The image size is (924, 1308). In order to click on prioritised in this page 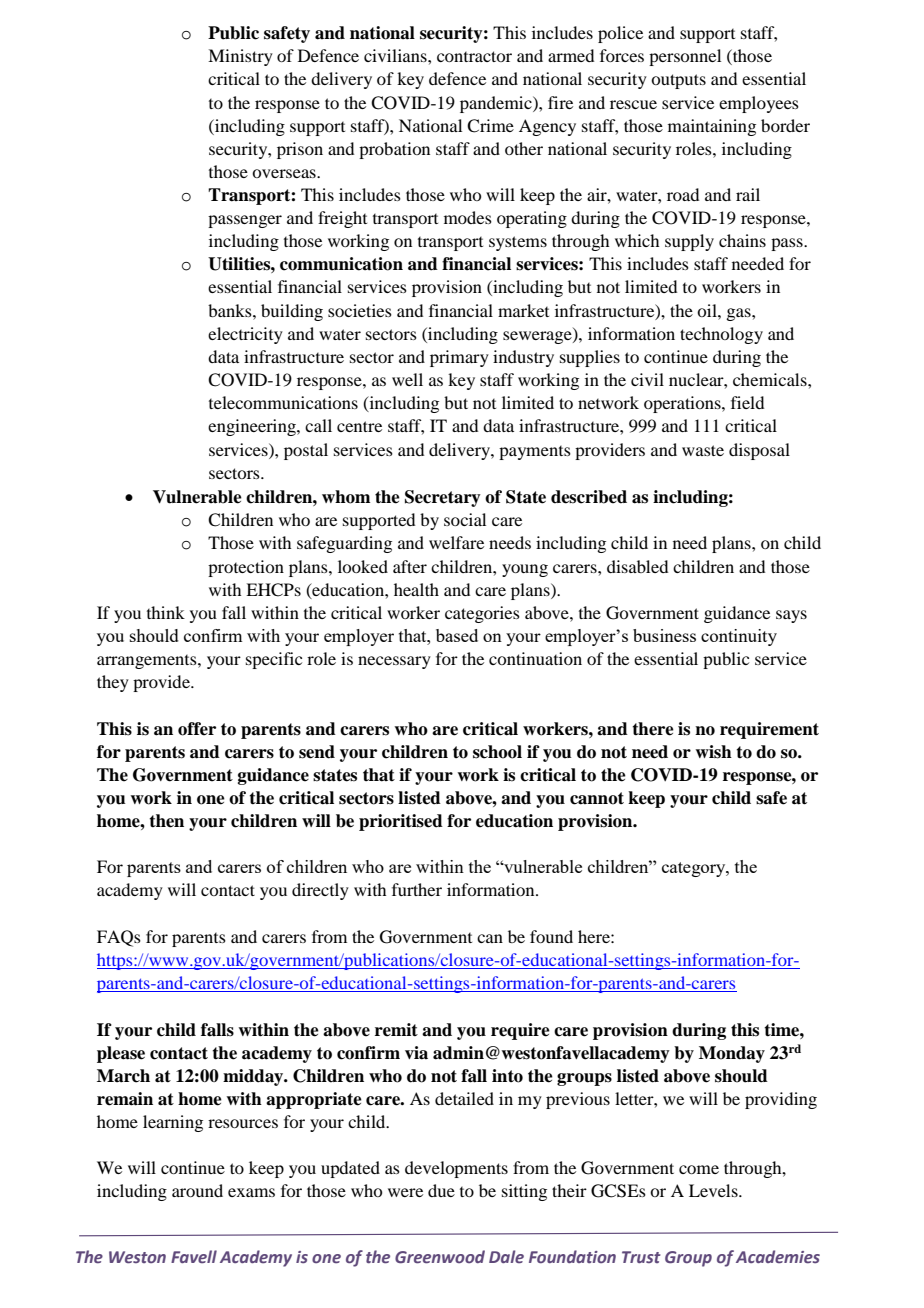, I will do `click(401, 822)`.
